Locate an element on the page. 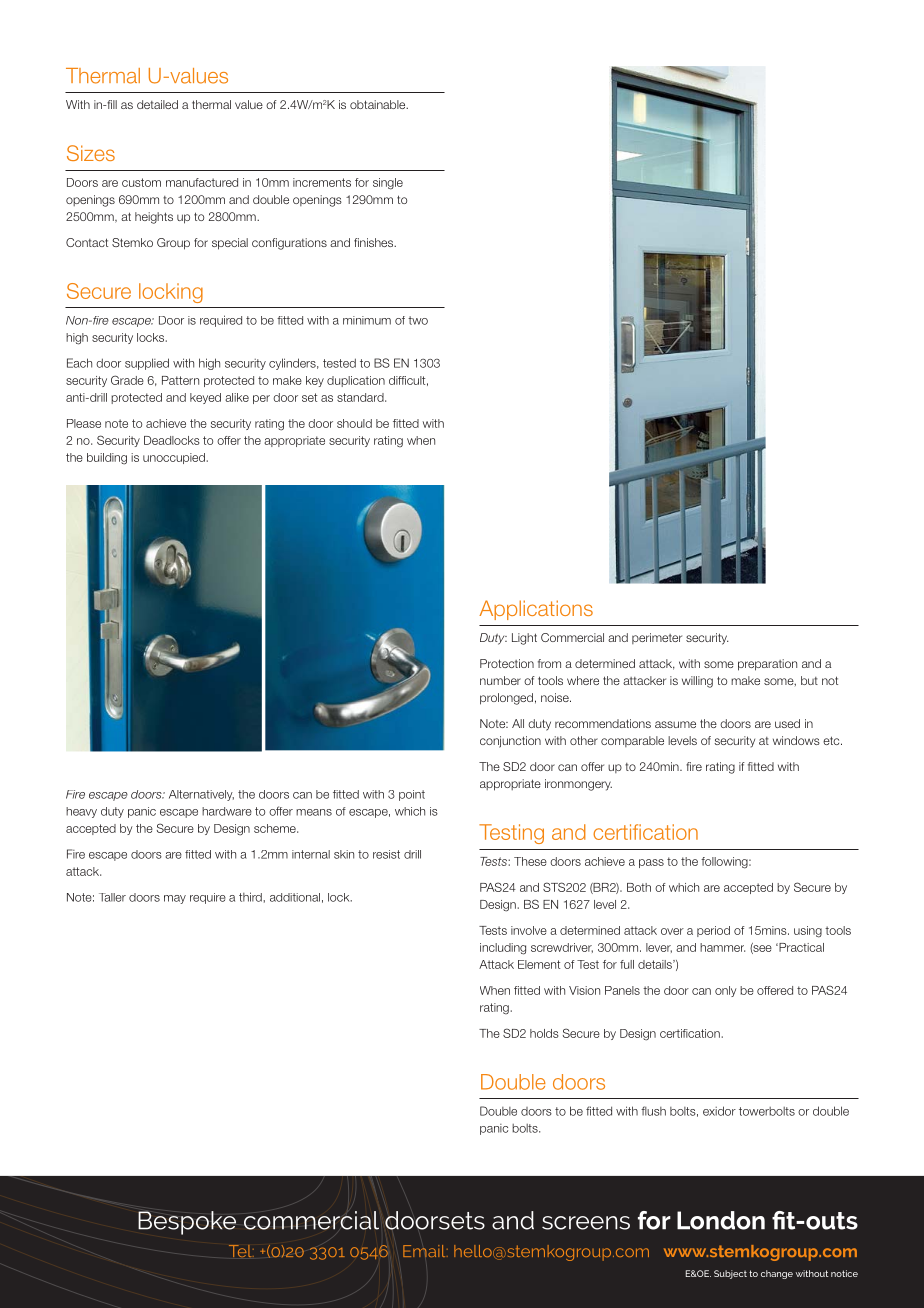 This image has height=1308, width=924. standard is located at coordinates (361, 397).
